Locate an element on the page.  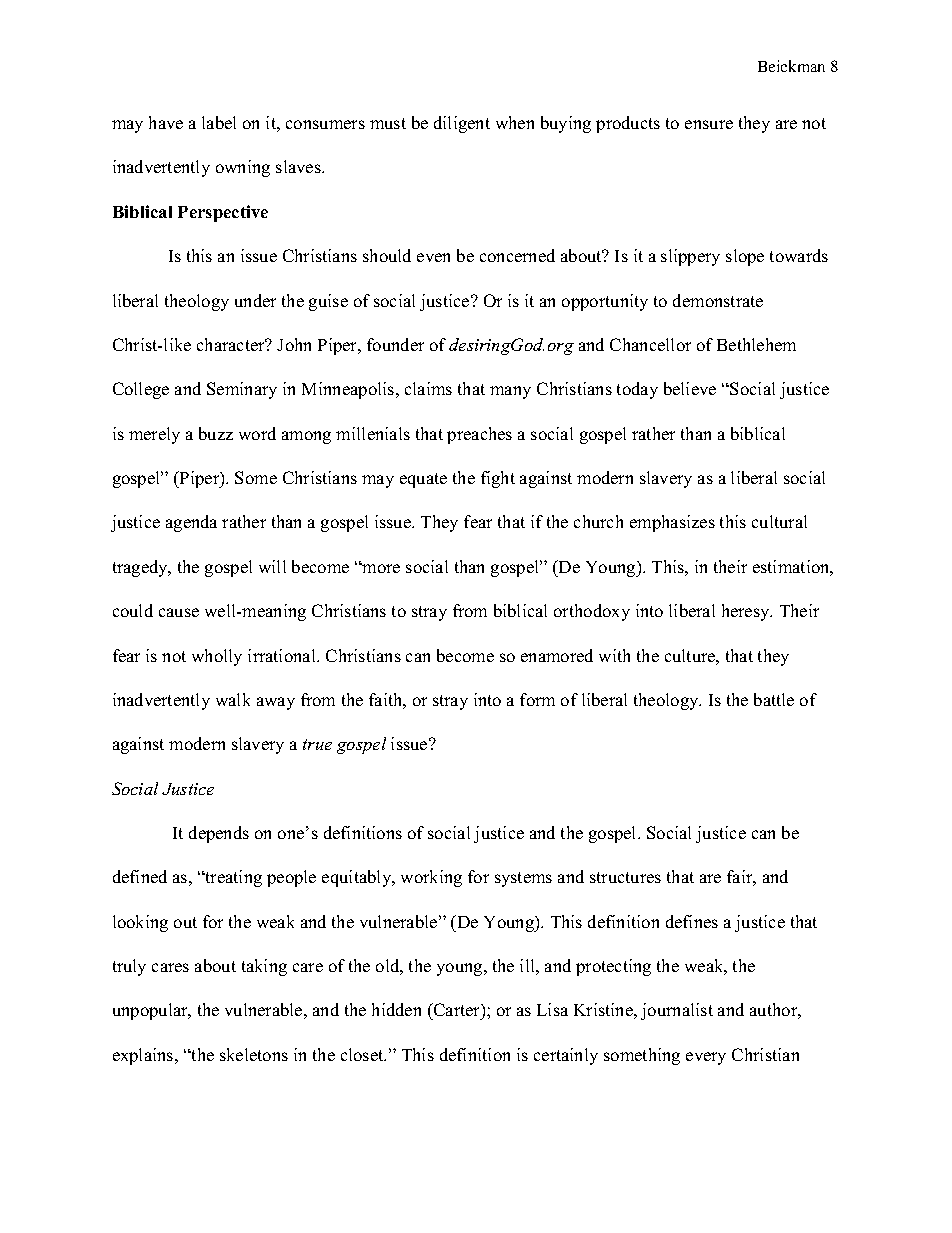
heresy is located at coordinates (747, 612).
